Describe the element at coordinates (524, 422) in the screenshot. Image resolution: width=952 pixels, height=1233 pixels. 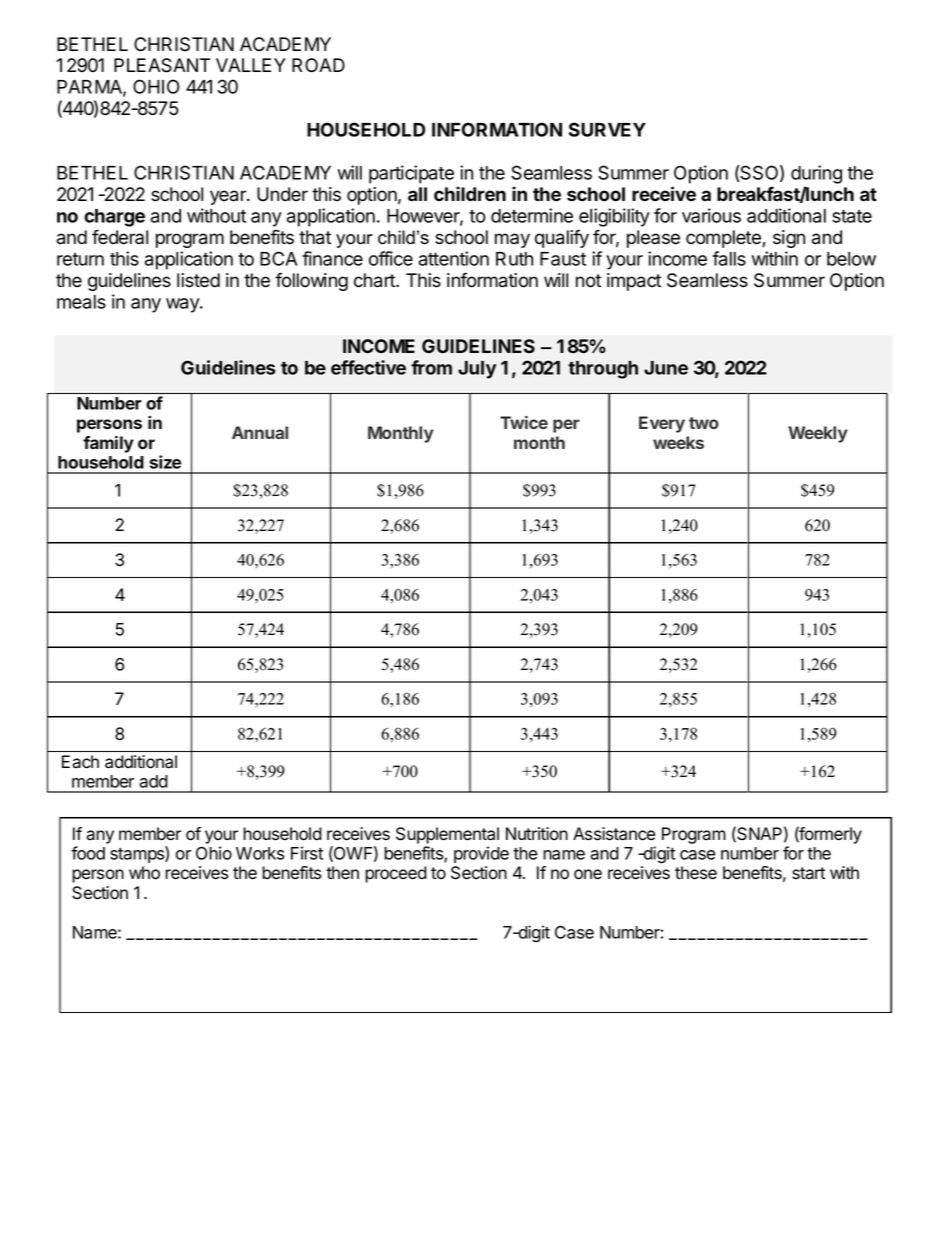
I see `Twice` at that location.
